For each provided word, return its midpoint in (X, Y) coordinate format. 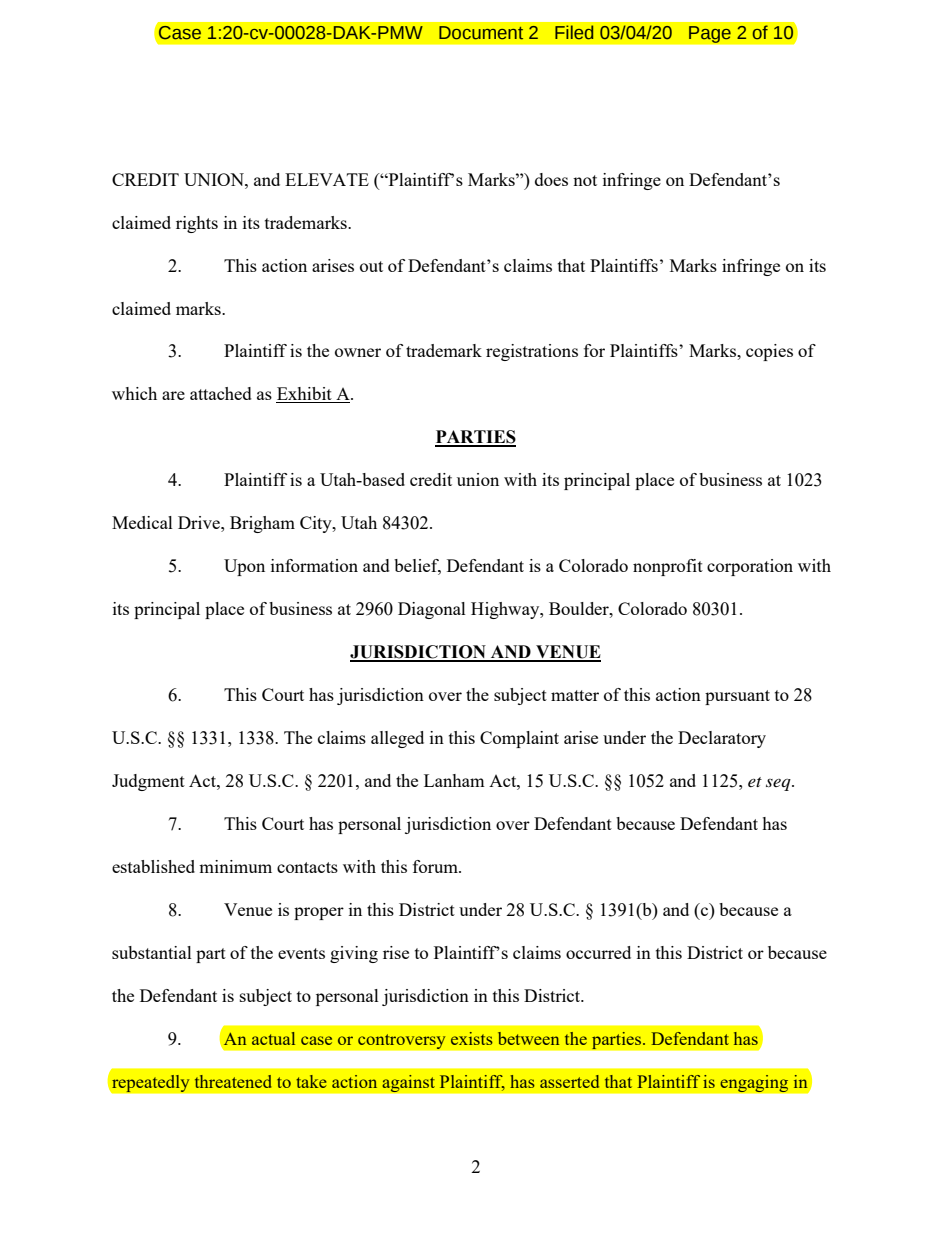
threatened (233, 1081)
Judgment (148, 782)
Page (709, 34)
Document (481, 33)
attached (221, 393)
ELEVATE (327, 179)
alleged (397, 739)
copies (769, 352)
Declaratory (722, 739)
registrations (532, 352)
